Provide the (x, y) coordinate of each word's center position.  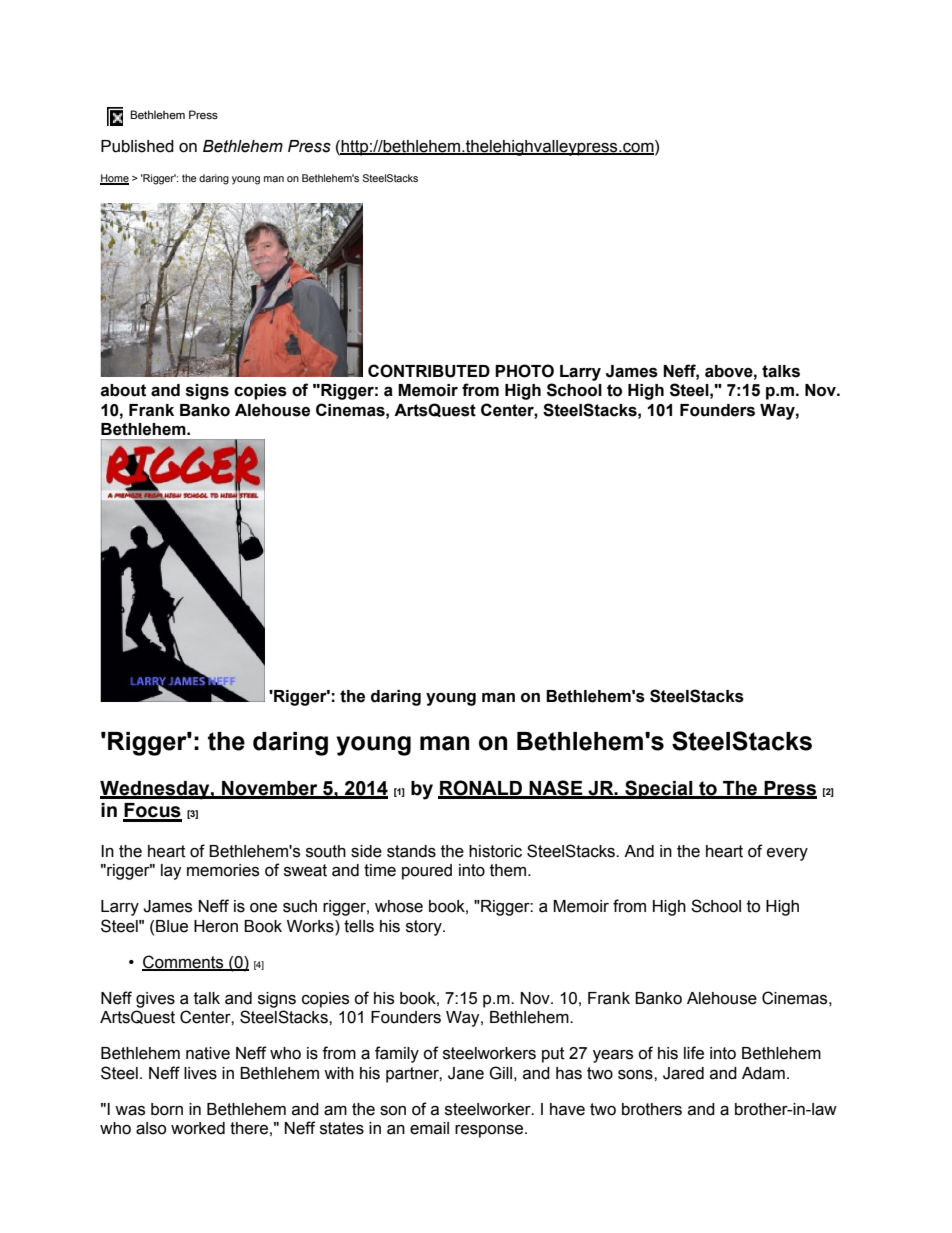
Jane (466, 1073)
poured (427, 872)
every (787, 854)
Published (137, 146)
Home (114, 179)
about (123, 390)
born (167, 1109)
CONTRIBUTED (429, 371)
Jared (683, 1073)
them (508, 870)
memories (223, 870)
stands (411, 851)
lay (171, 872)
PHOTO (524, 371)
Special (659, 789)
